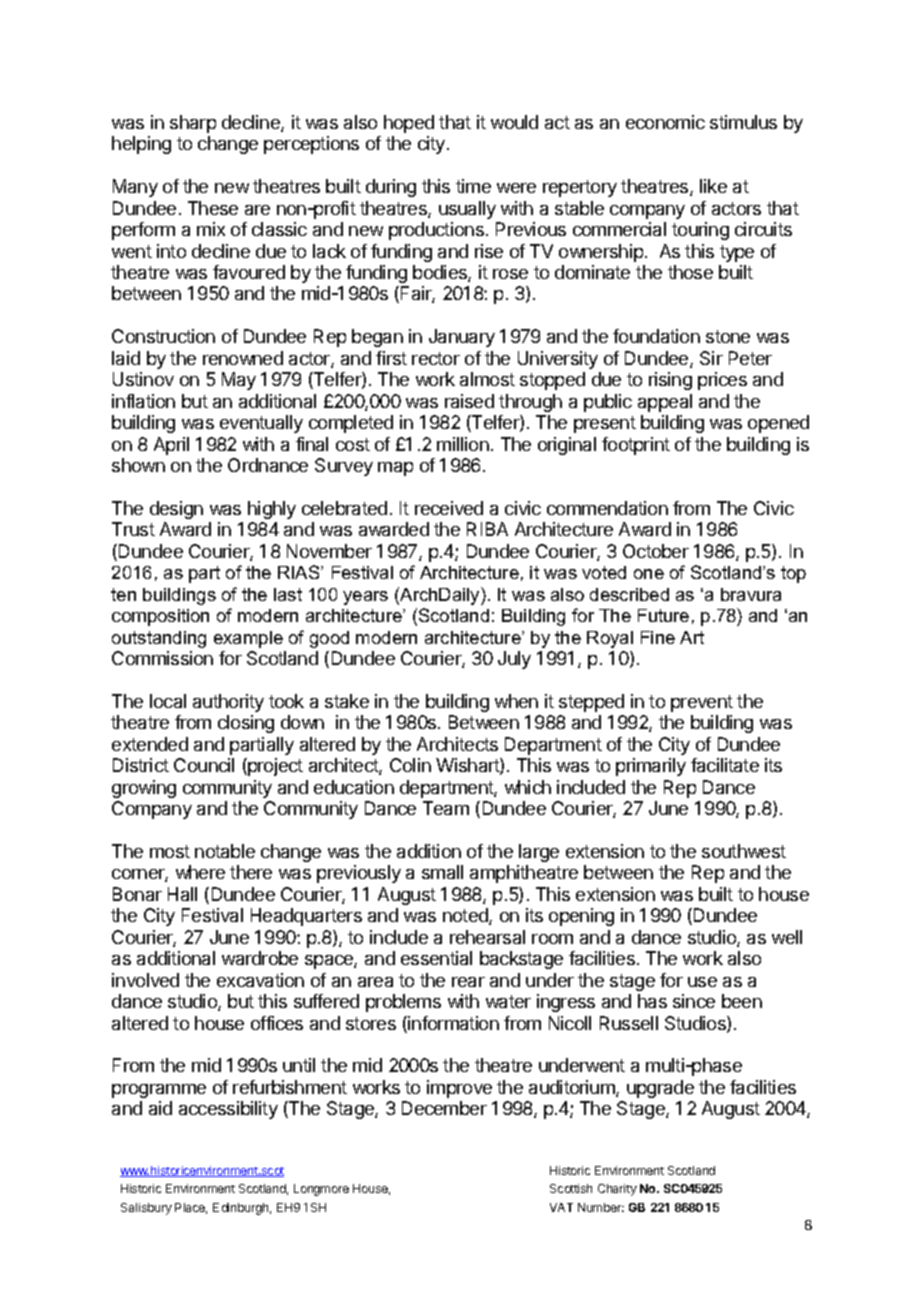 The width and height of the page is (924, 1308). I want to click on October, so click(656, 551).
